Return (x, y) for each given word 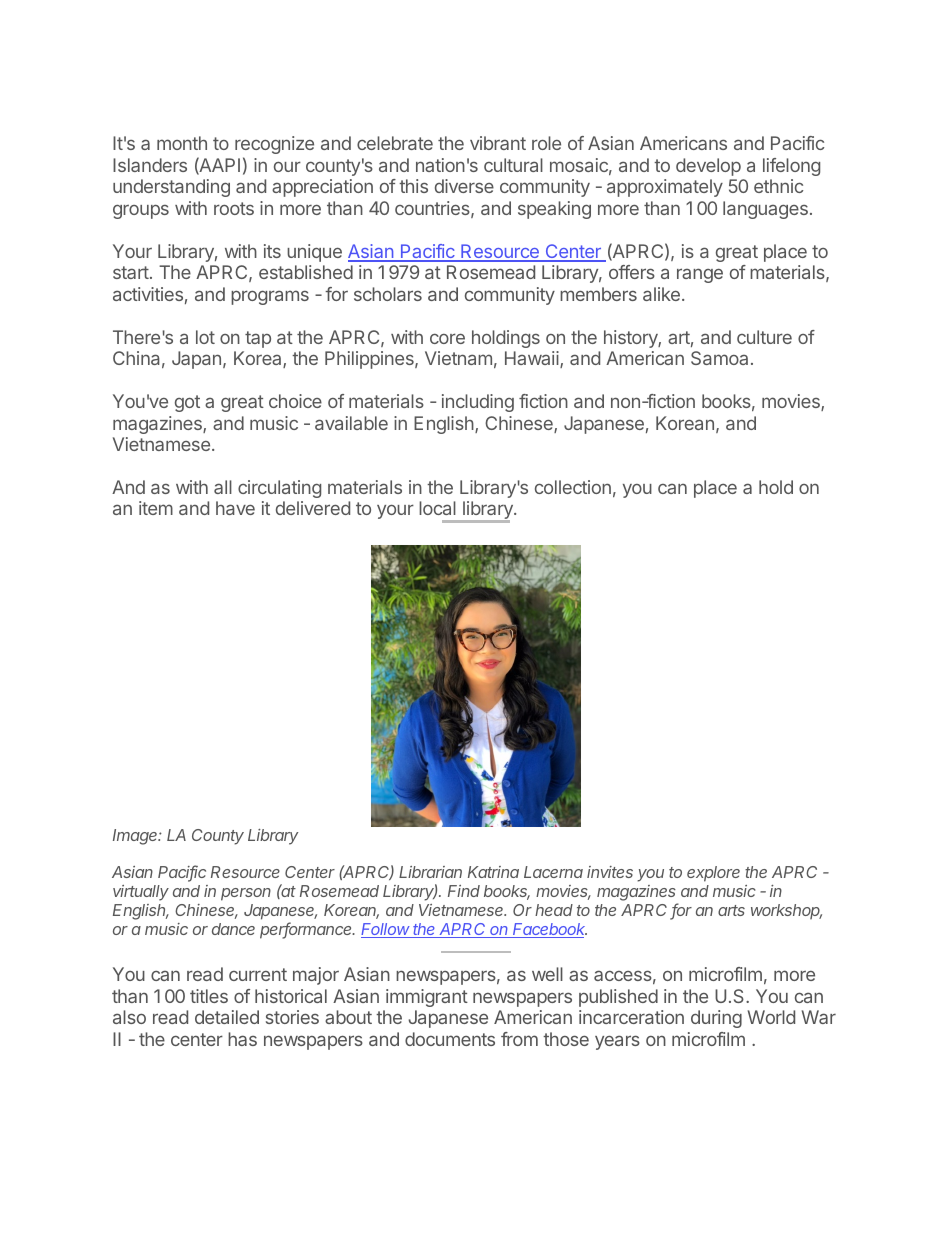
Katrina (493, 872)
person (246, 894)
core (447, 338)
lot (205, 337)
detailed (227, 1017)
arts (731, 910)
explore (713, 874)
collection (573, 487)
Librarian (430, 872)
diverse (464, 186)
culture (764, 337)
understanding (171, 188)
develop (708, 167)
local (437, 508)
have (235, 508)
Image (136, 837)
